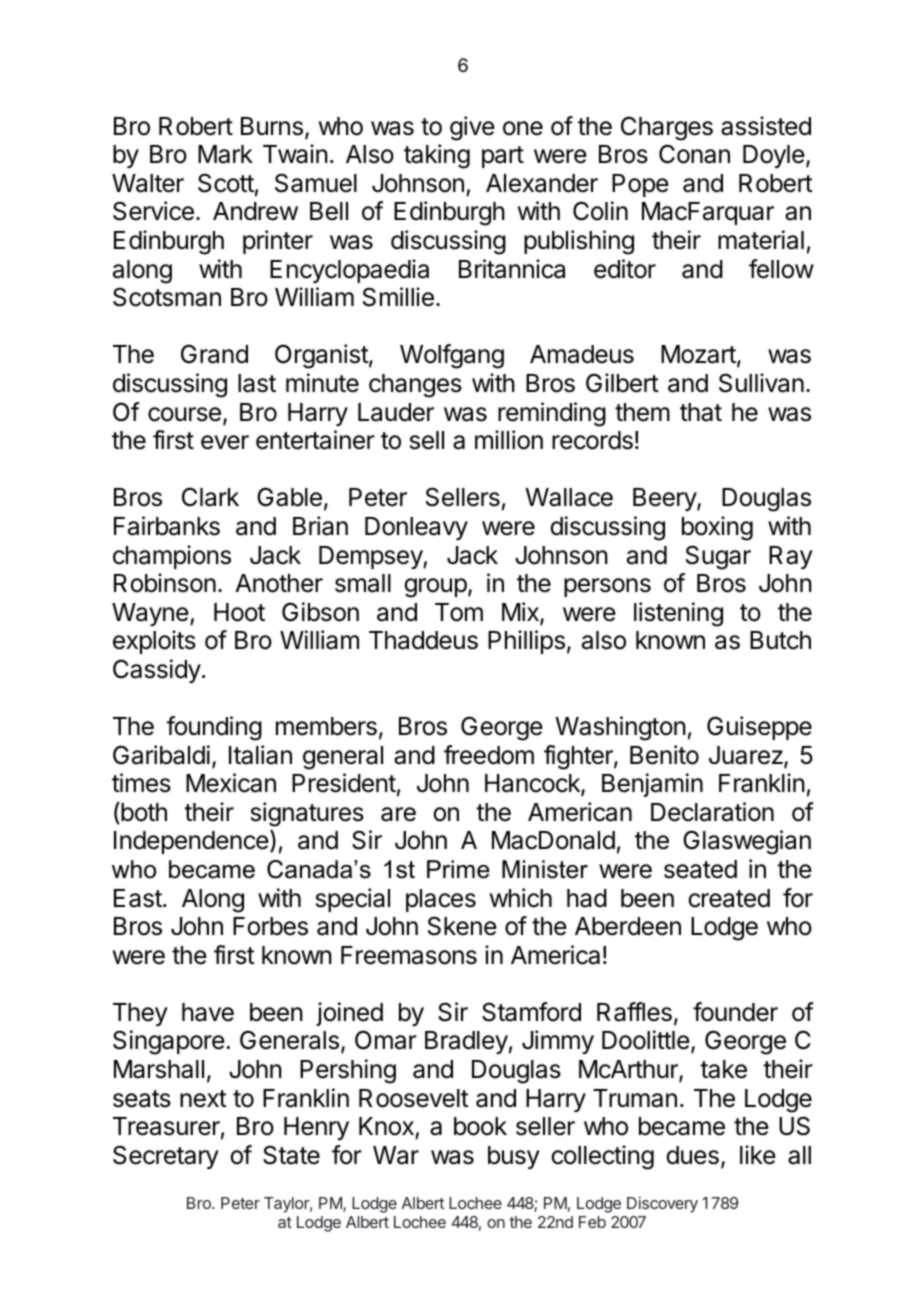 The image size is (924, 1308). Describe the element at coordinates (172, 557) in the page. I see `champions` at that location.
